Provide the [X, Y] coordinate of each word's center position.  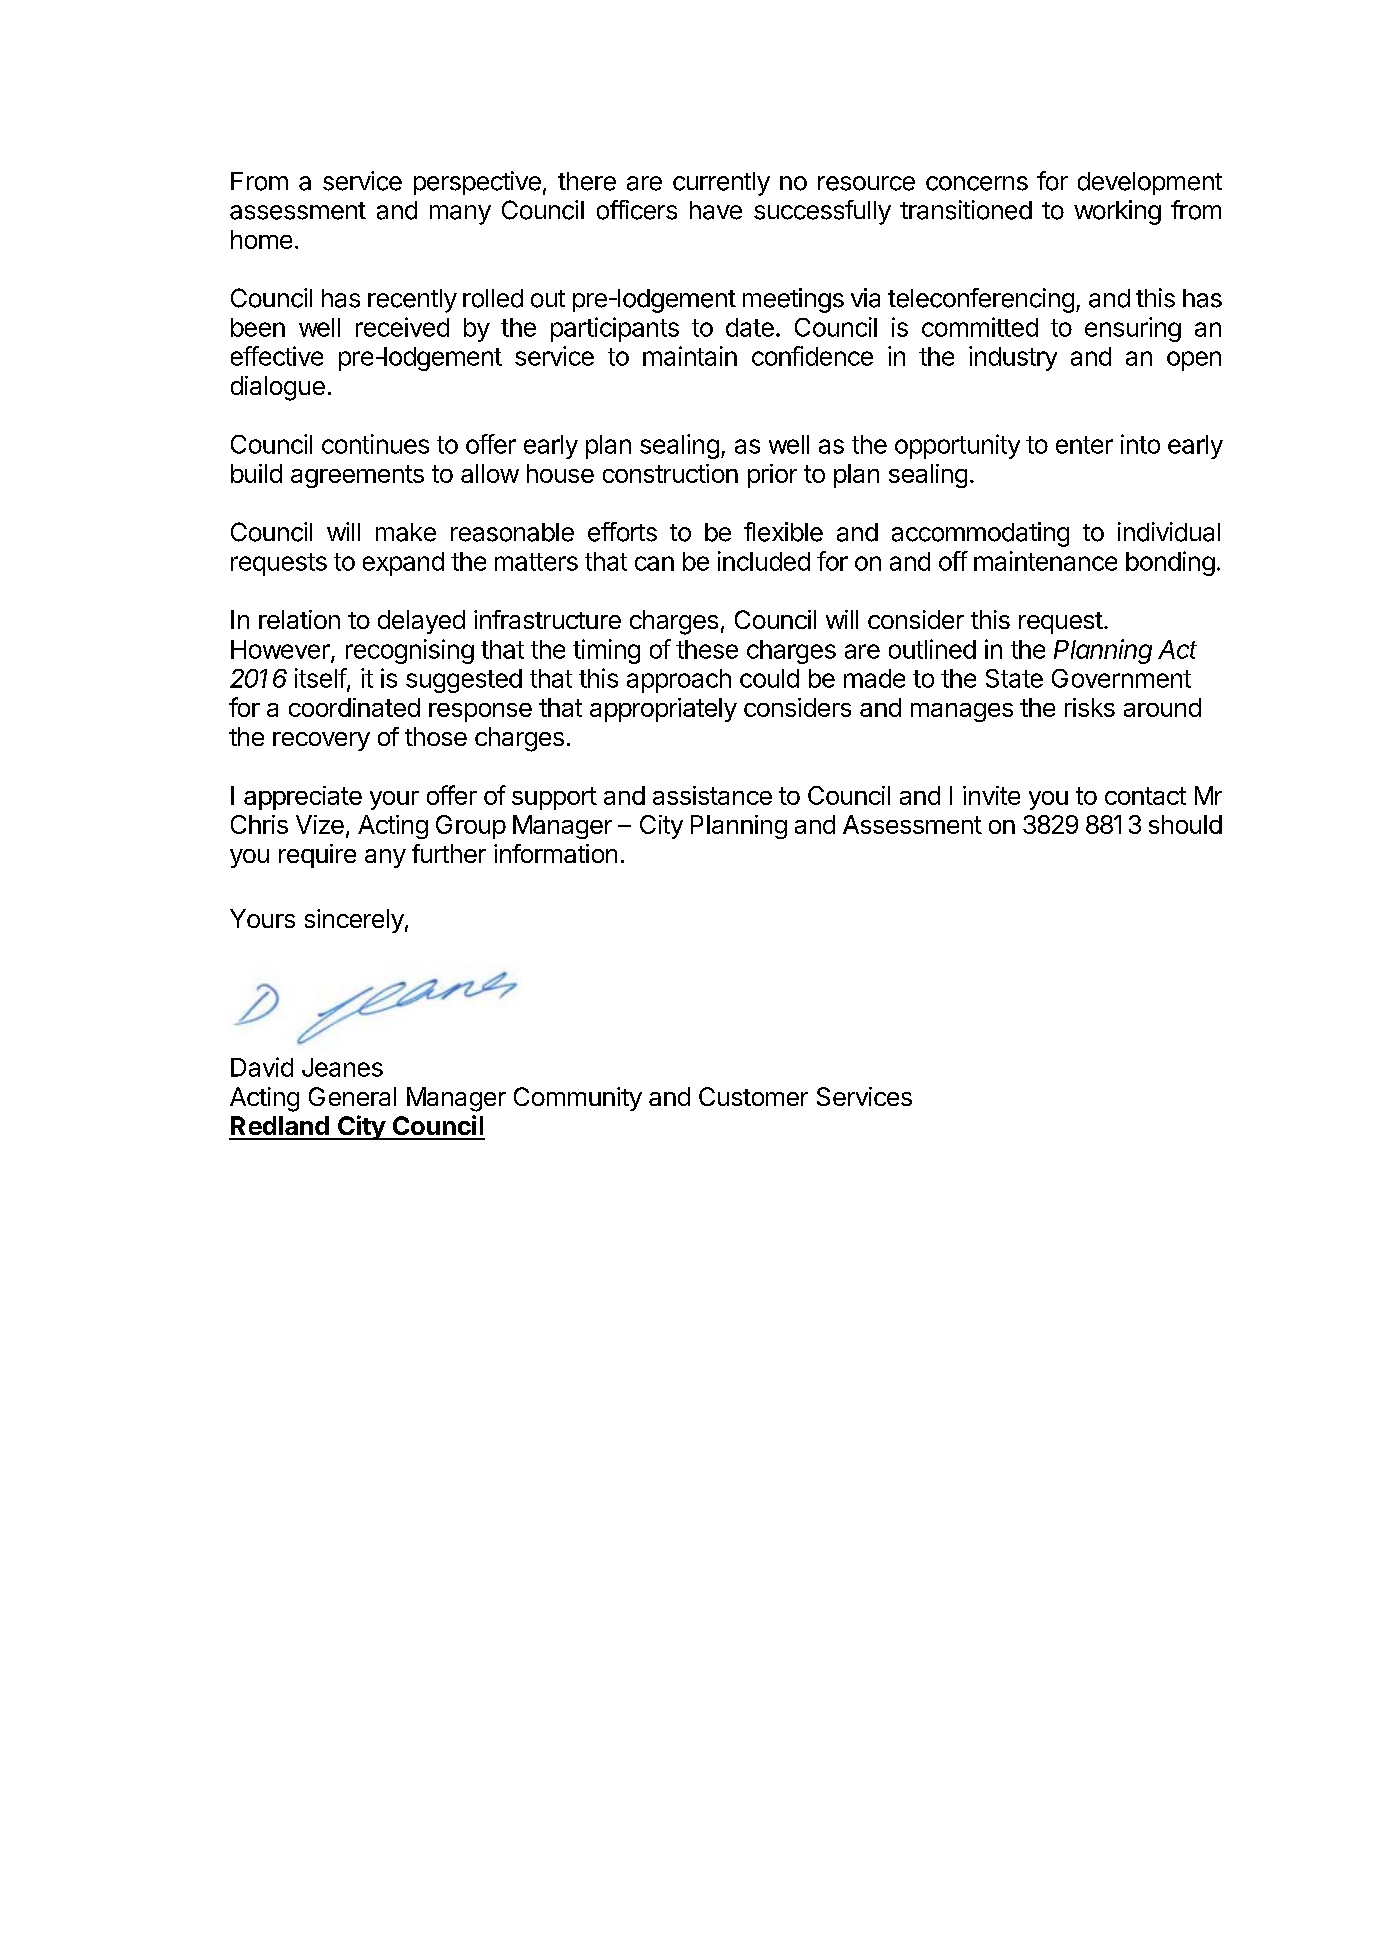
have [716, 210]
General [352, 1096]
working [1117, 212]
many [460, 215]
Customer [753, 1096]
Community [578, 1099]
